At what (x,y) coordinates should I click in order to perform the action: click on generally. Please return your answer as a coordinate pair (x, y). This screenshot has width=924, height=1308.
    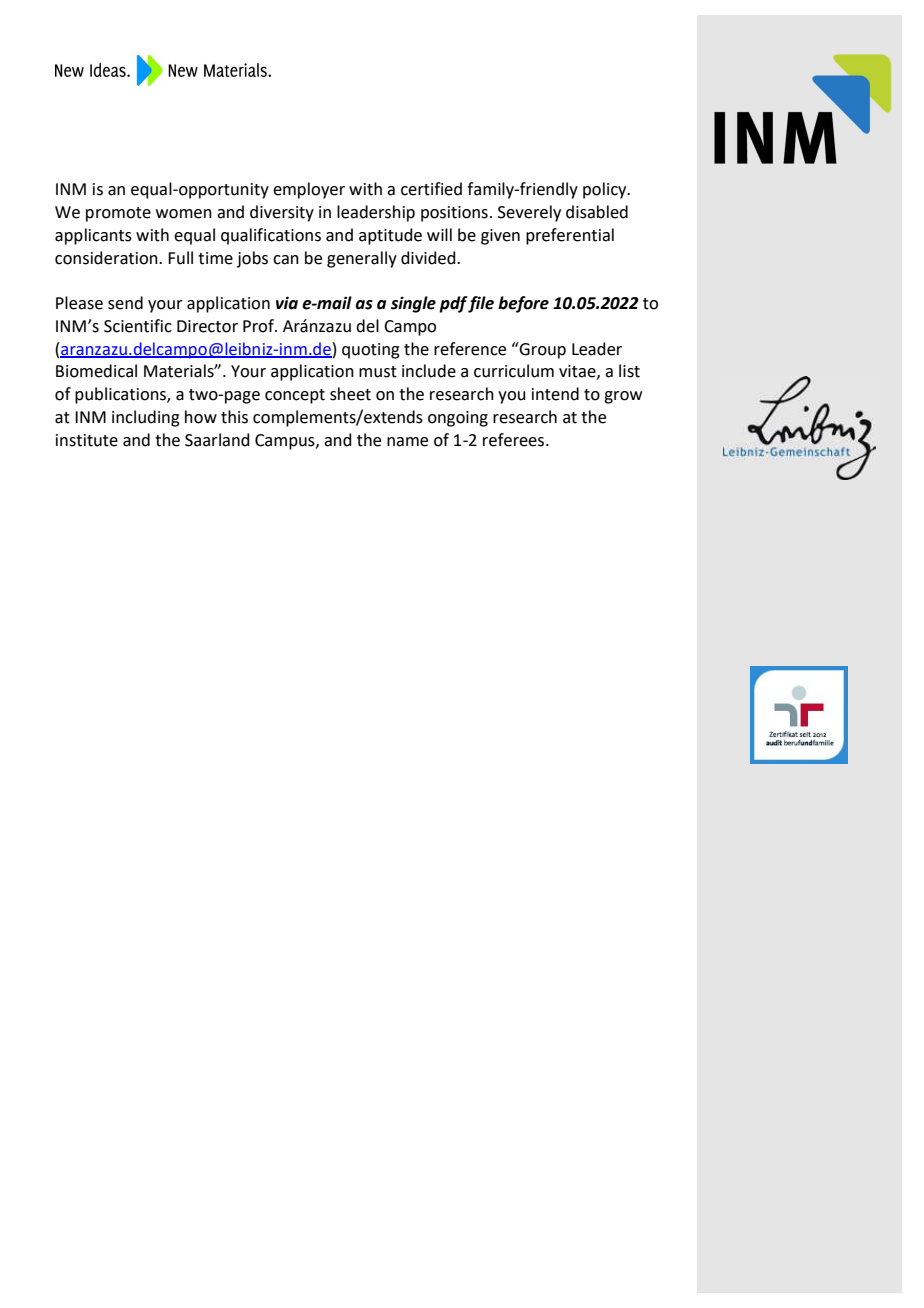
    Looking at the image, I should click on (362, 259).
